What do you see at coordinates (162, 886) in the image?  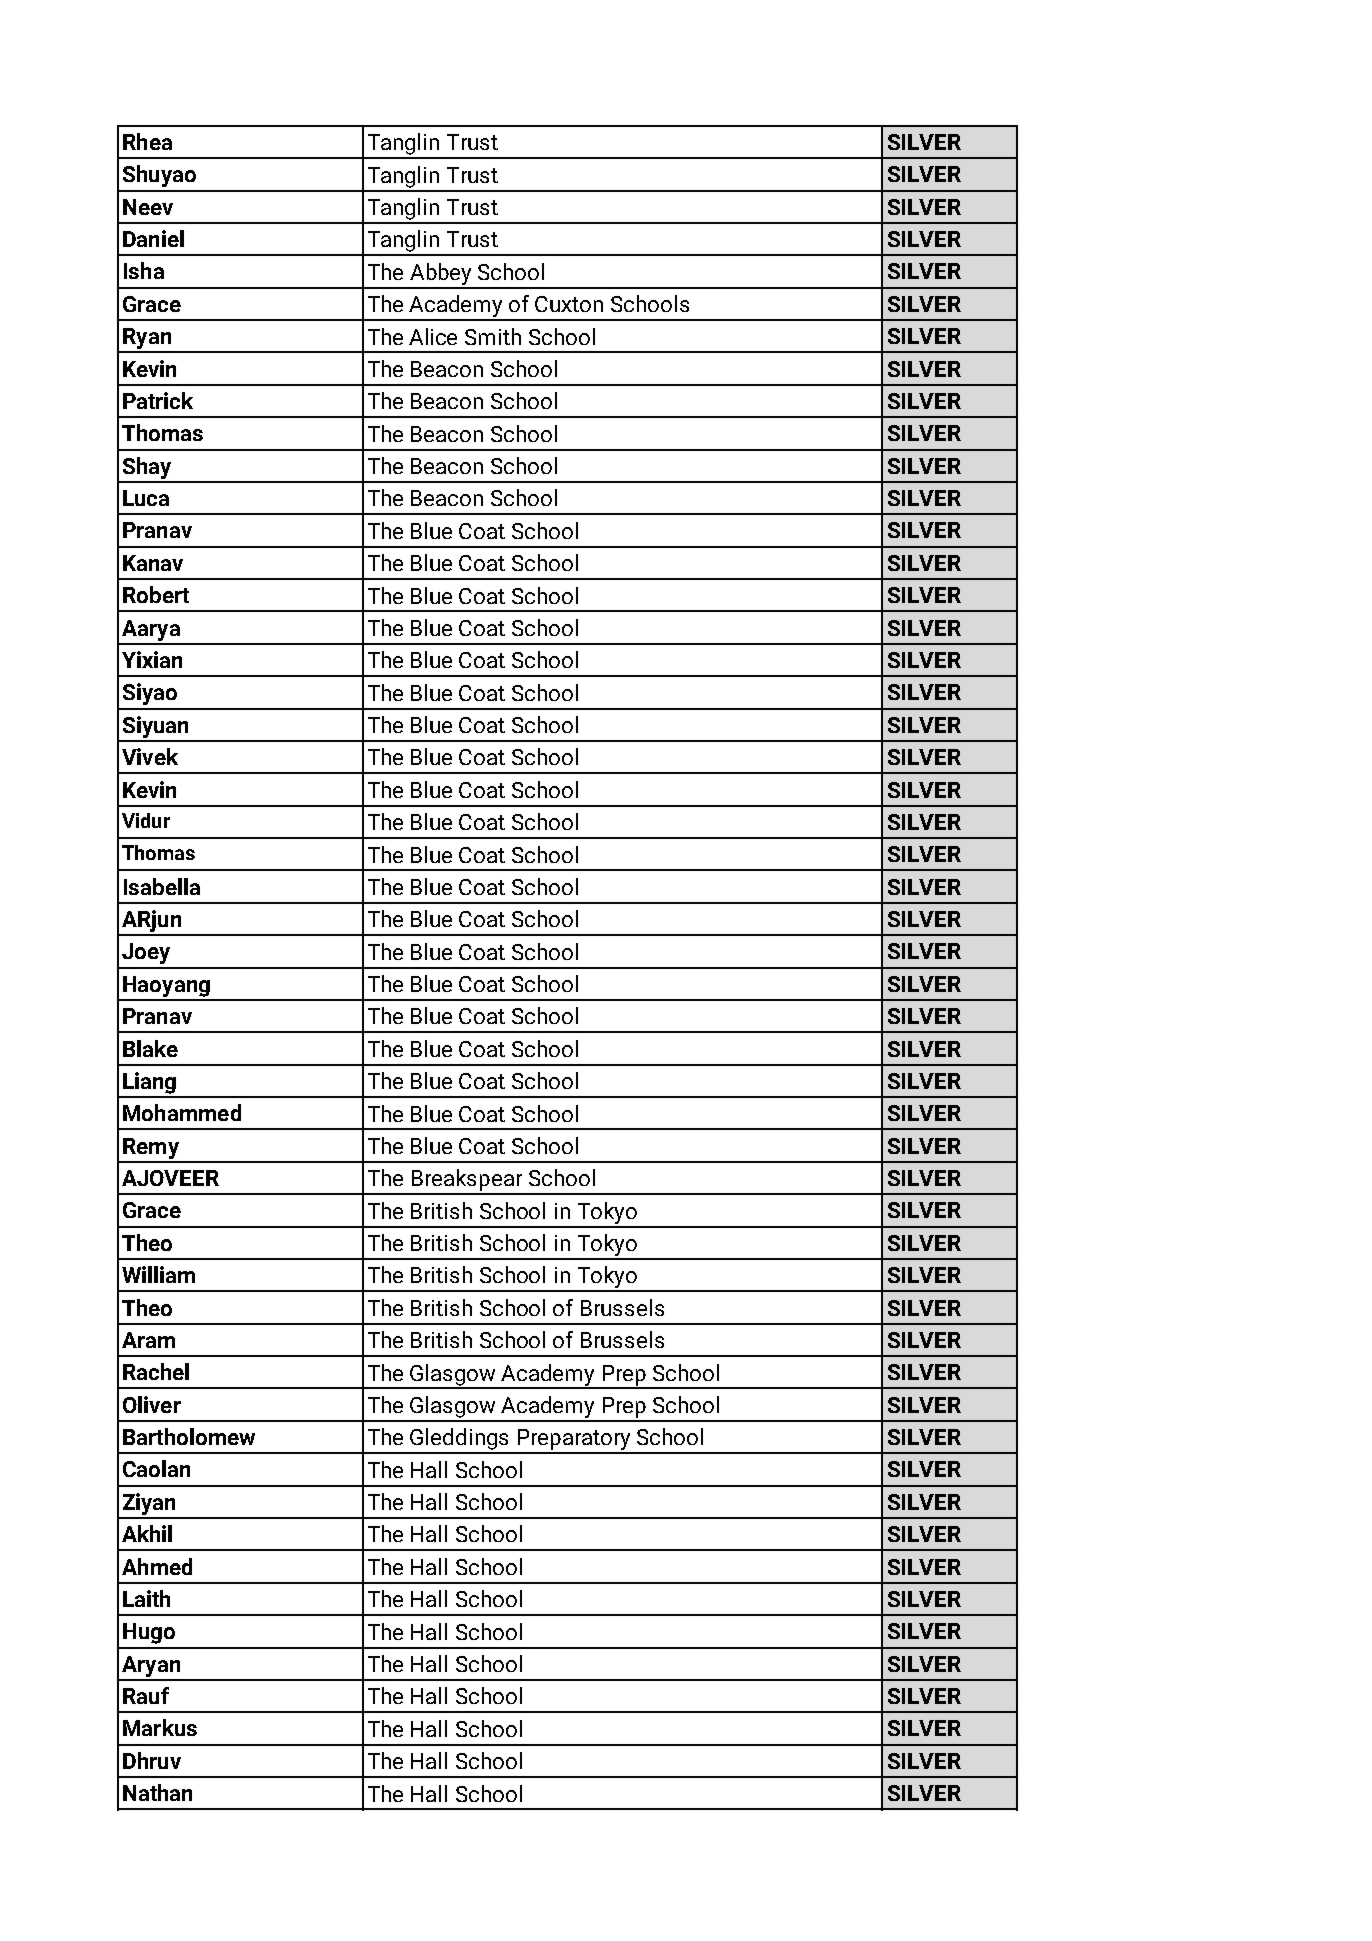 I see `Isabella` at bounding box center [162, 886].
